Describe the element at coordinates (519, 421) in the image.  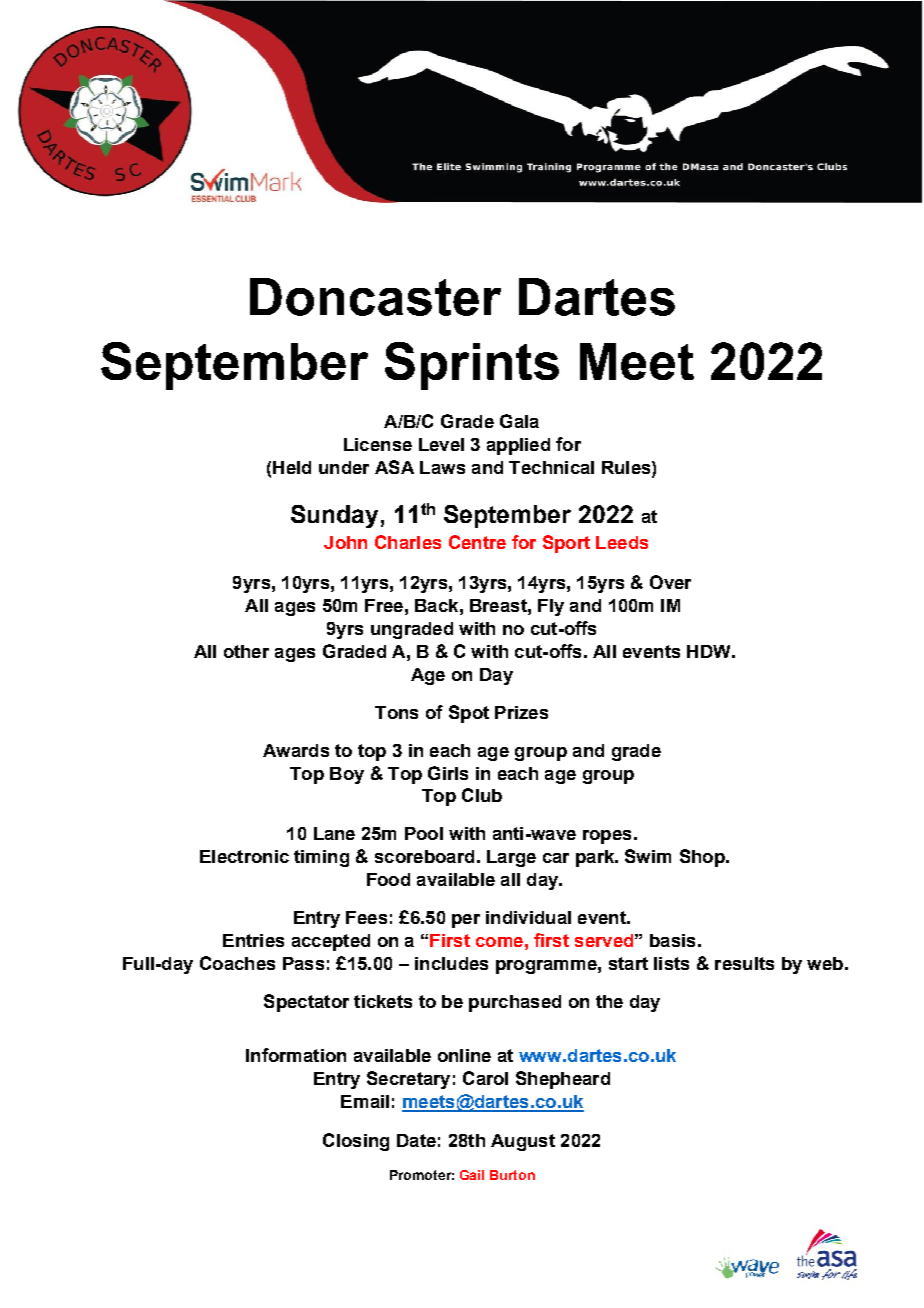
I see `Gala` at that location.
